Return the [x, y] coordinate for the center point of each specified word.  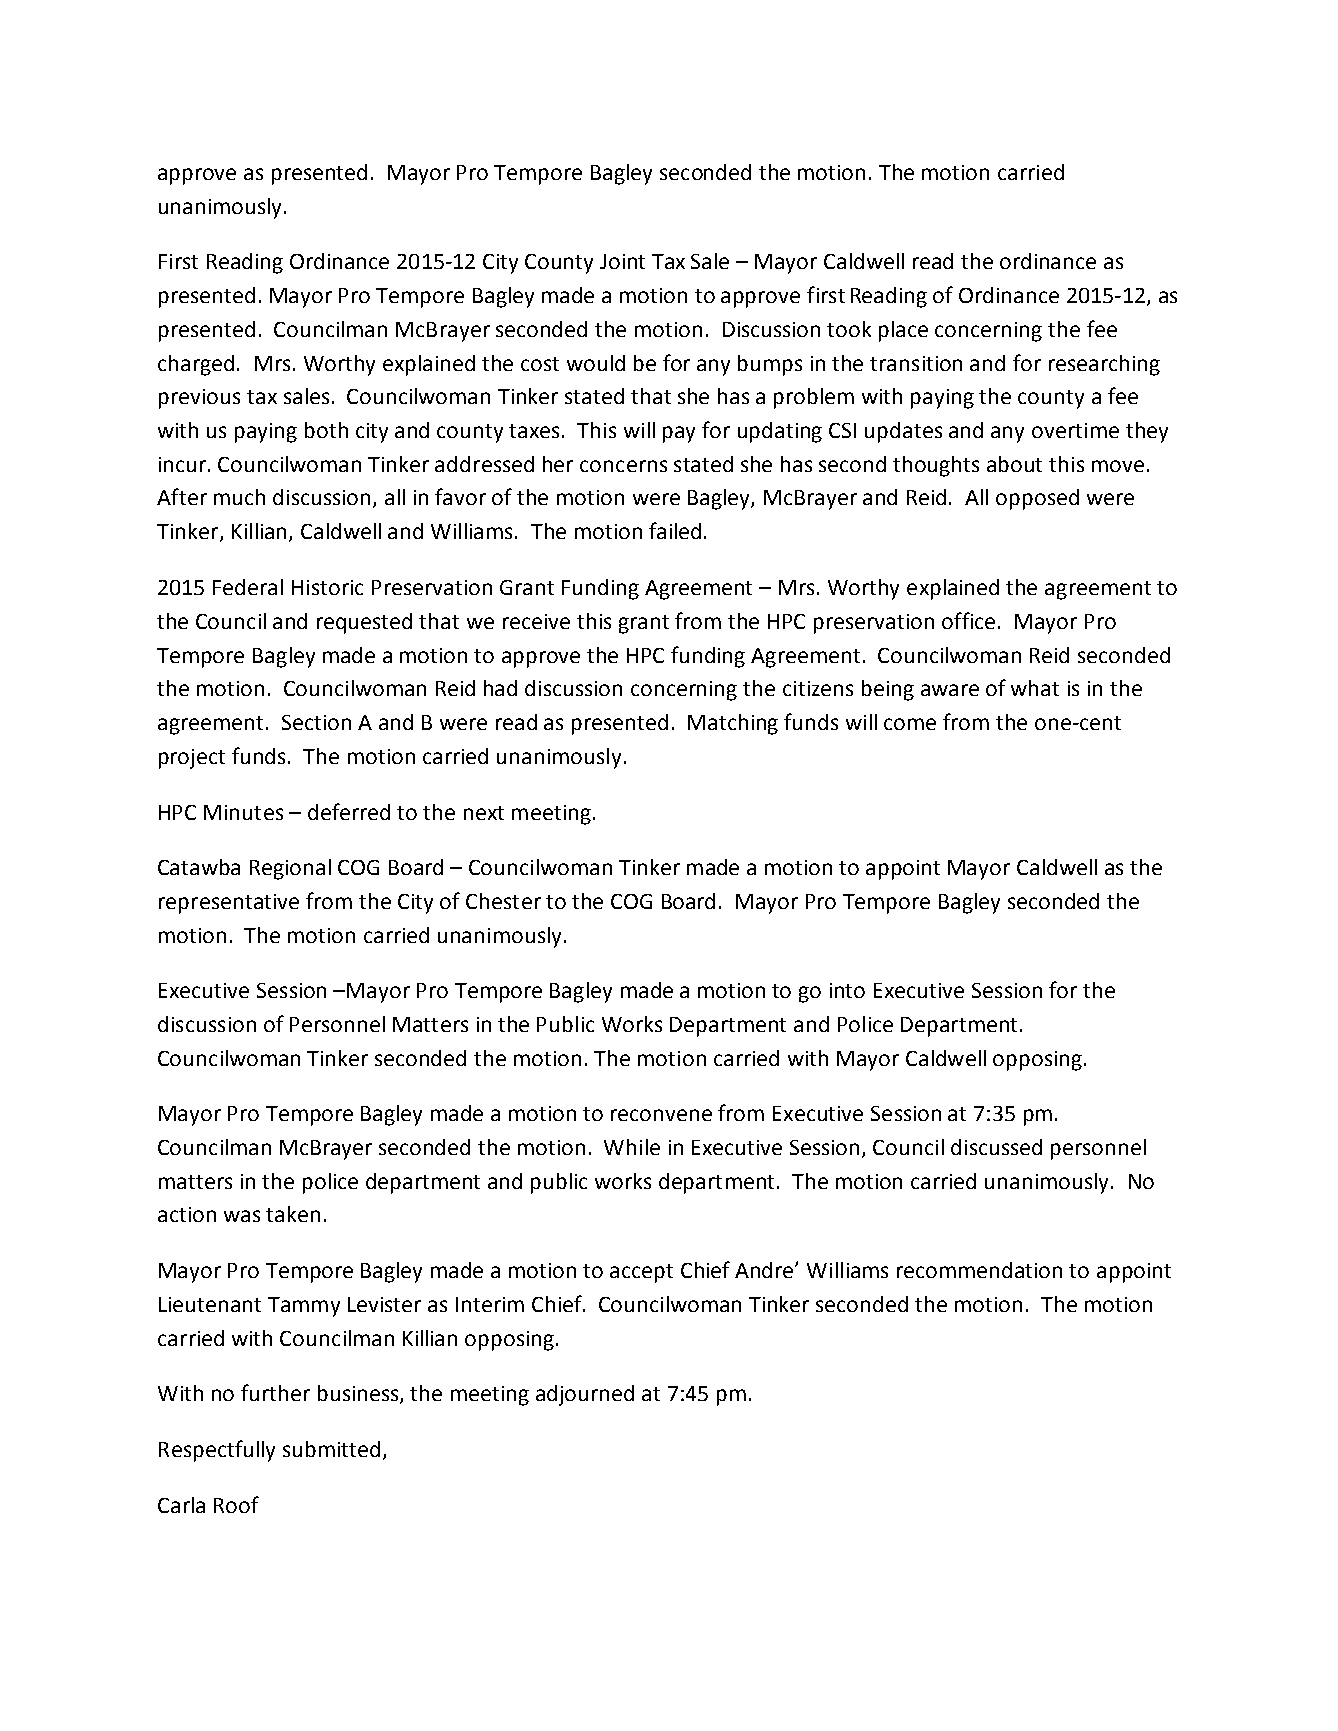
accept [641, 1273]
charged [196, 365]
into [847, 990]
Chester [503, 901]
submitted [331, 1449]
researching [1104, 365]
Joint [622, 261]
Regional [290, 869]
